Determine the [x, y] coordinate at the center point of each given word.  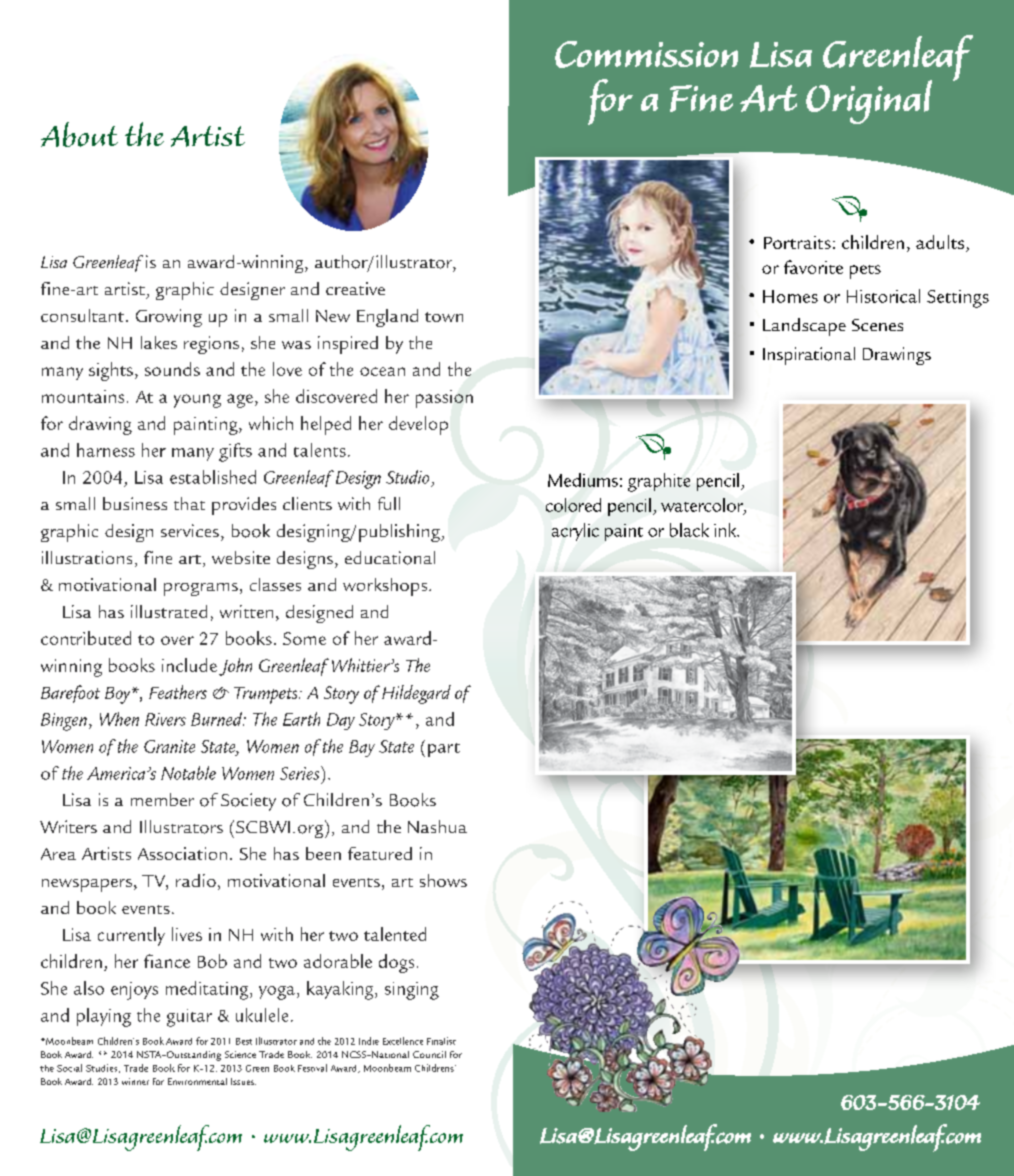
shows [443, 880]
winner [135, 1081]
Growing [169, 318]
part [444, 750]
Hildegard [416, 694]
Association [182, 853]
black [689, 530]
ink [726, 530]
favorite [813, 267]
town [444, 317]
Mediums [583, 480]
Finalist [441, 1041]
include [189, 665]
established [213, 477]
